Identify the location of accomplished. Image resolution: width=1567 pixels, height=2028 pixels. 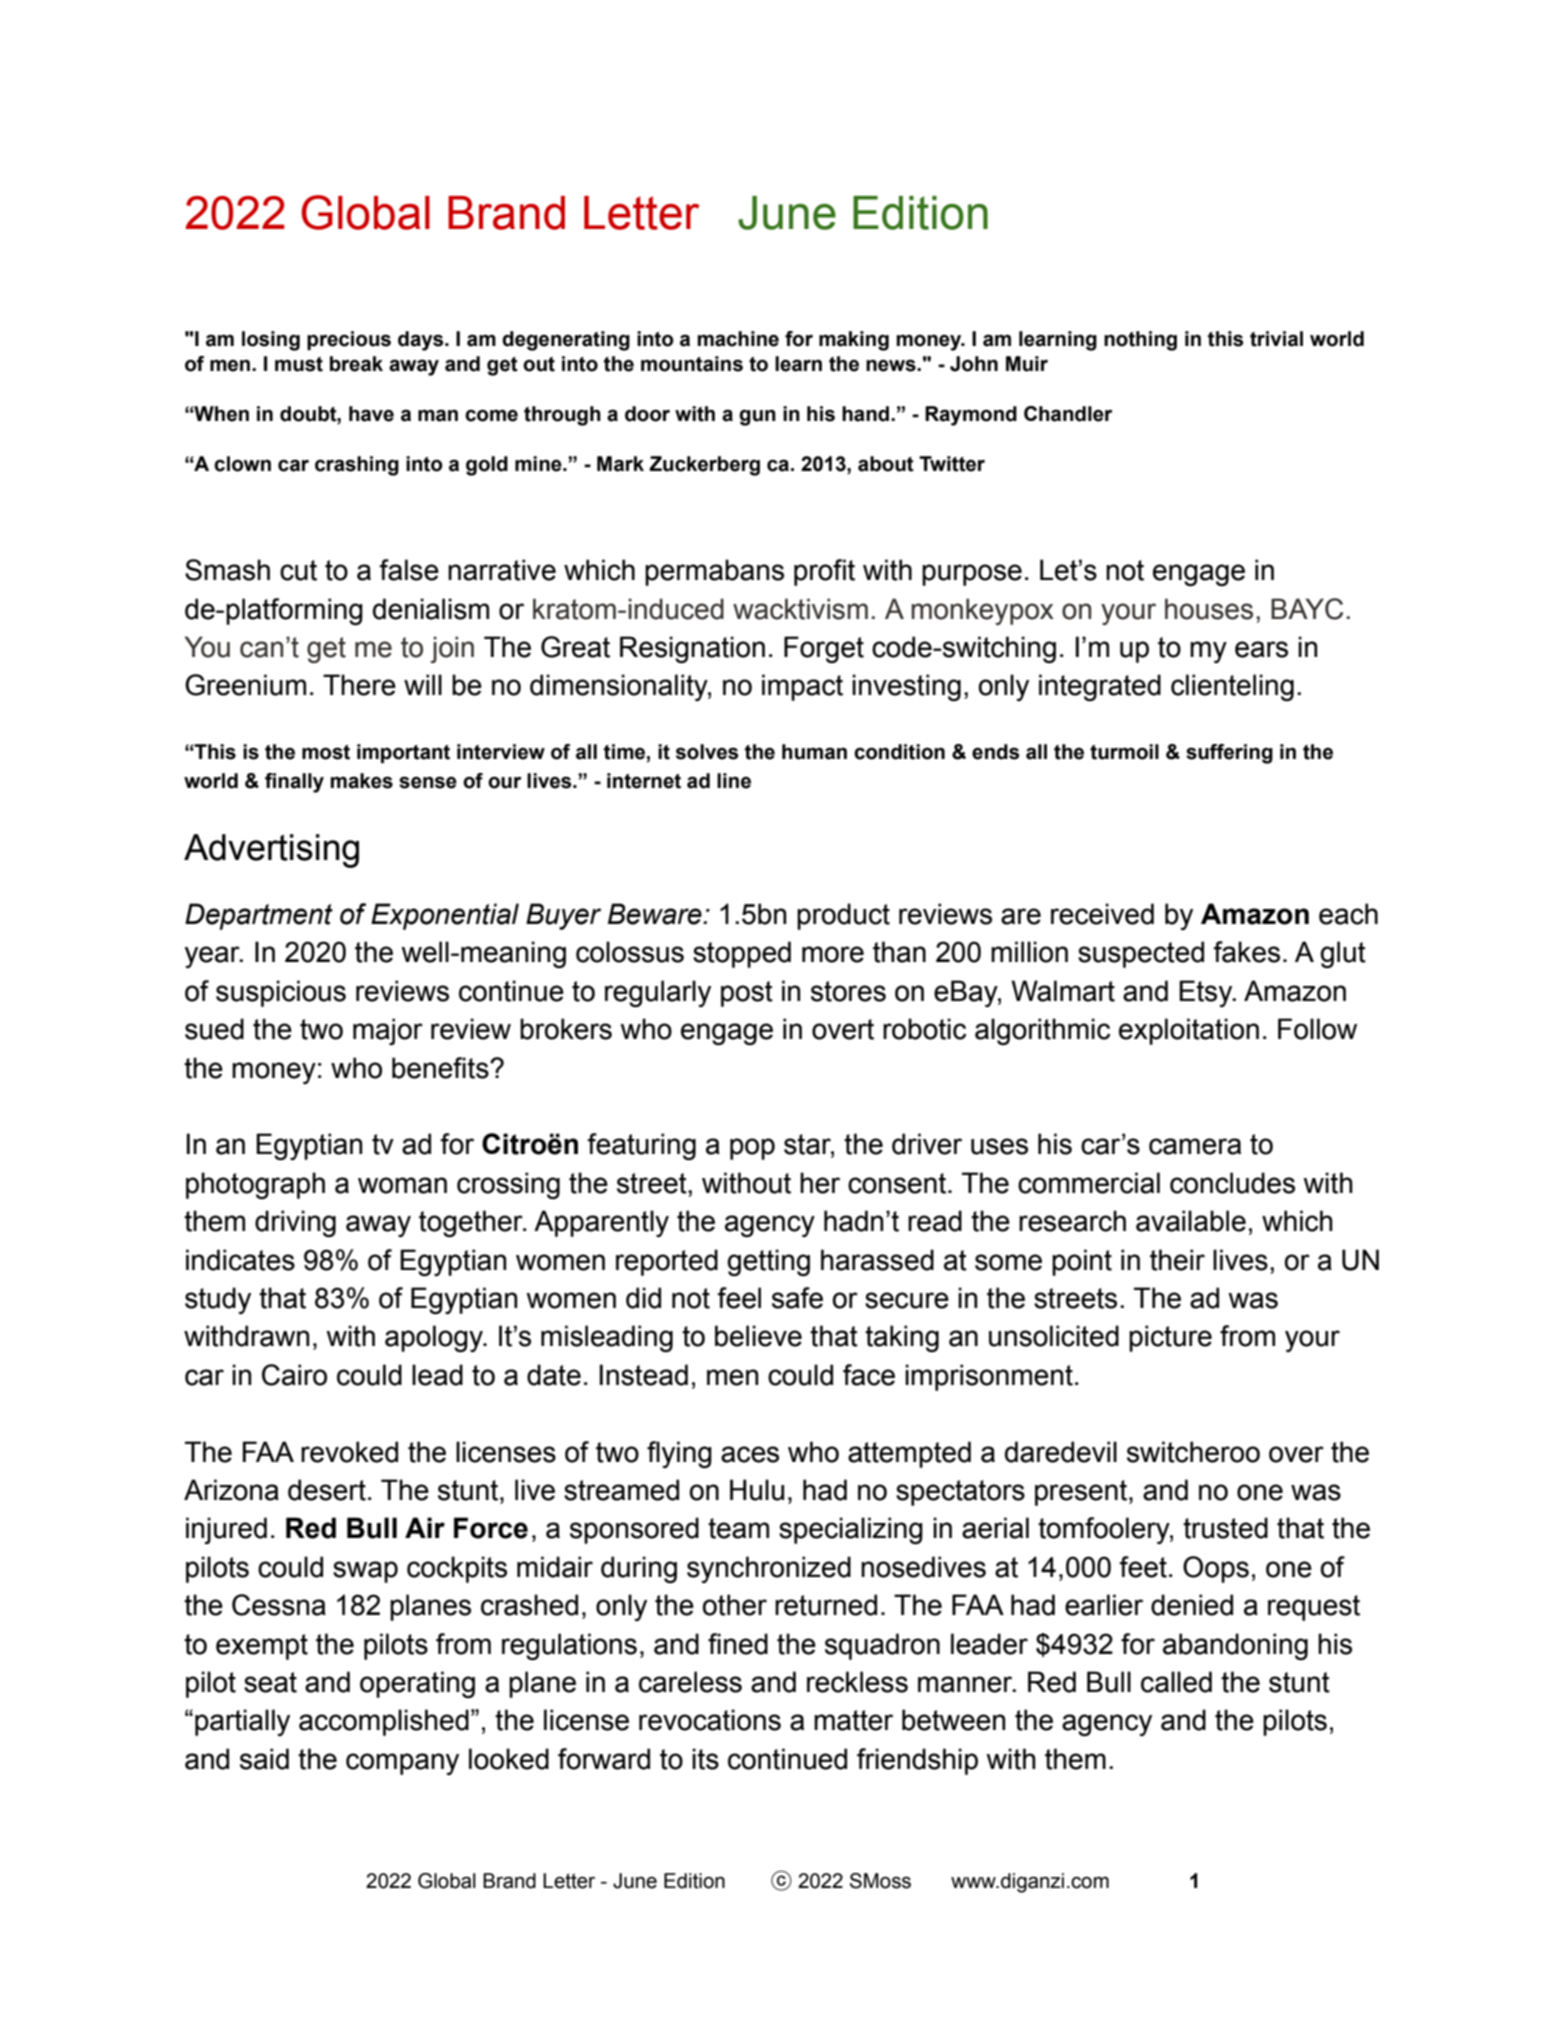
(384, 1722).
